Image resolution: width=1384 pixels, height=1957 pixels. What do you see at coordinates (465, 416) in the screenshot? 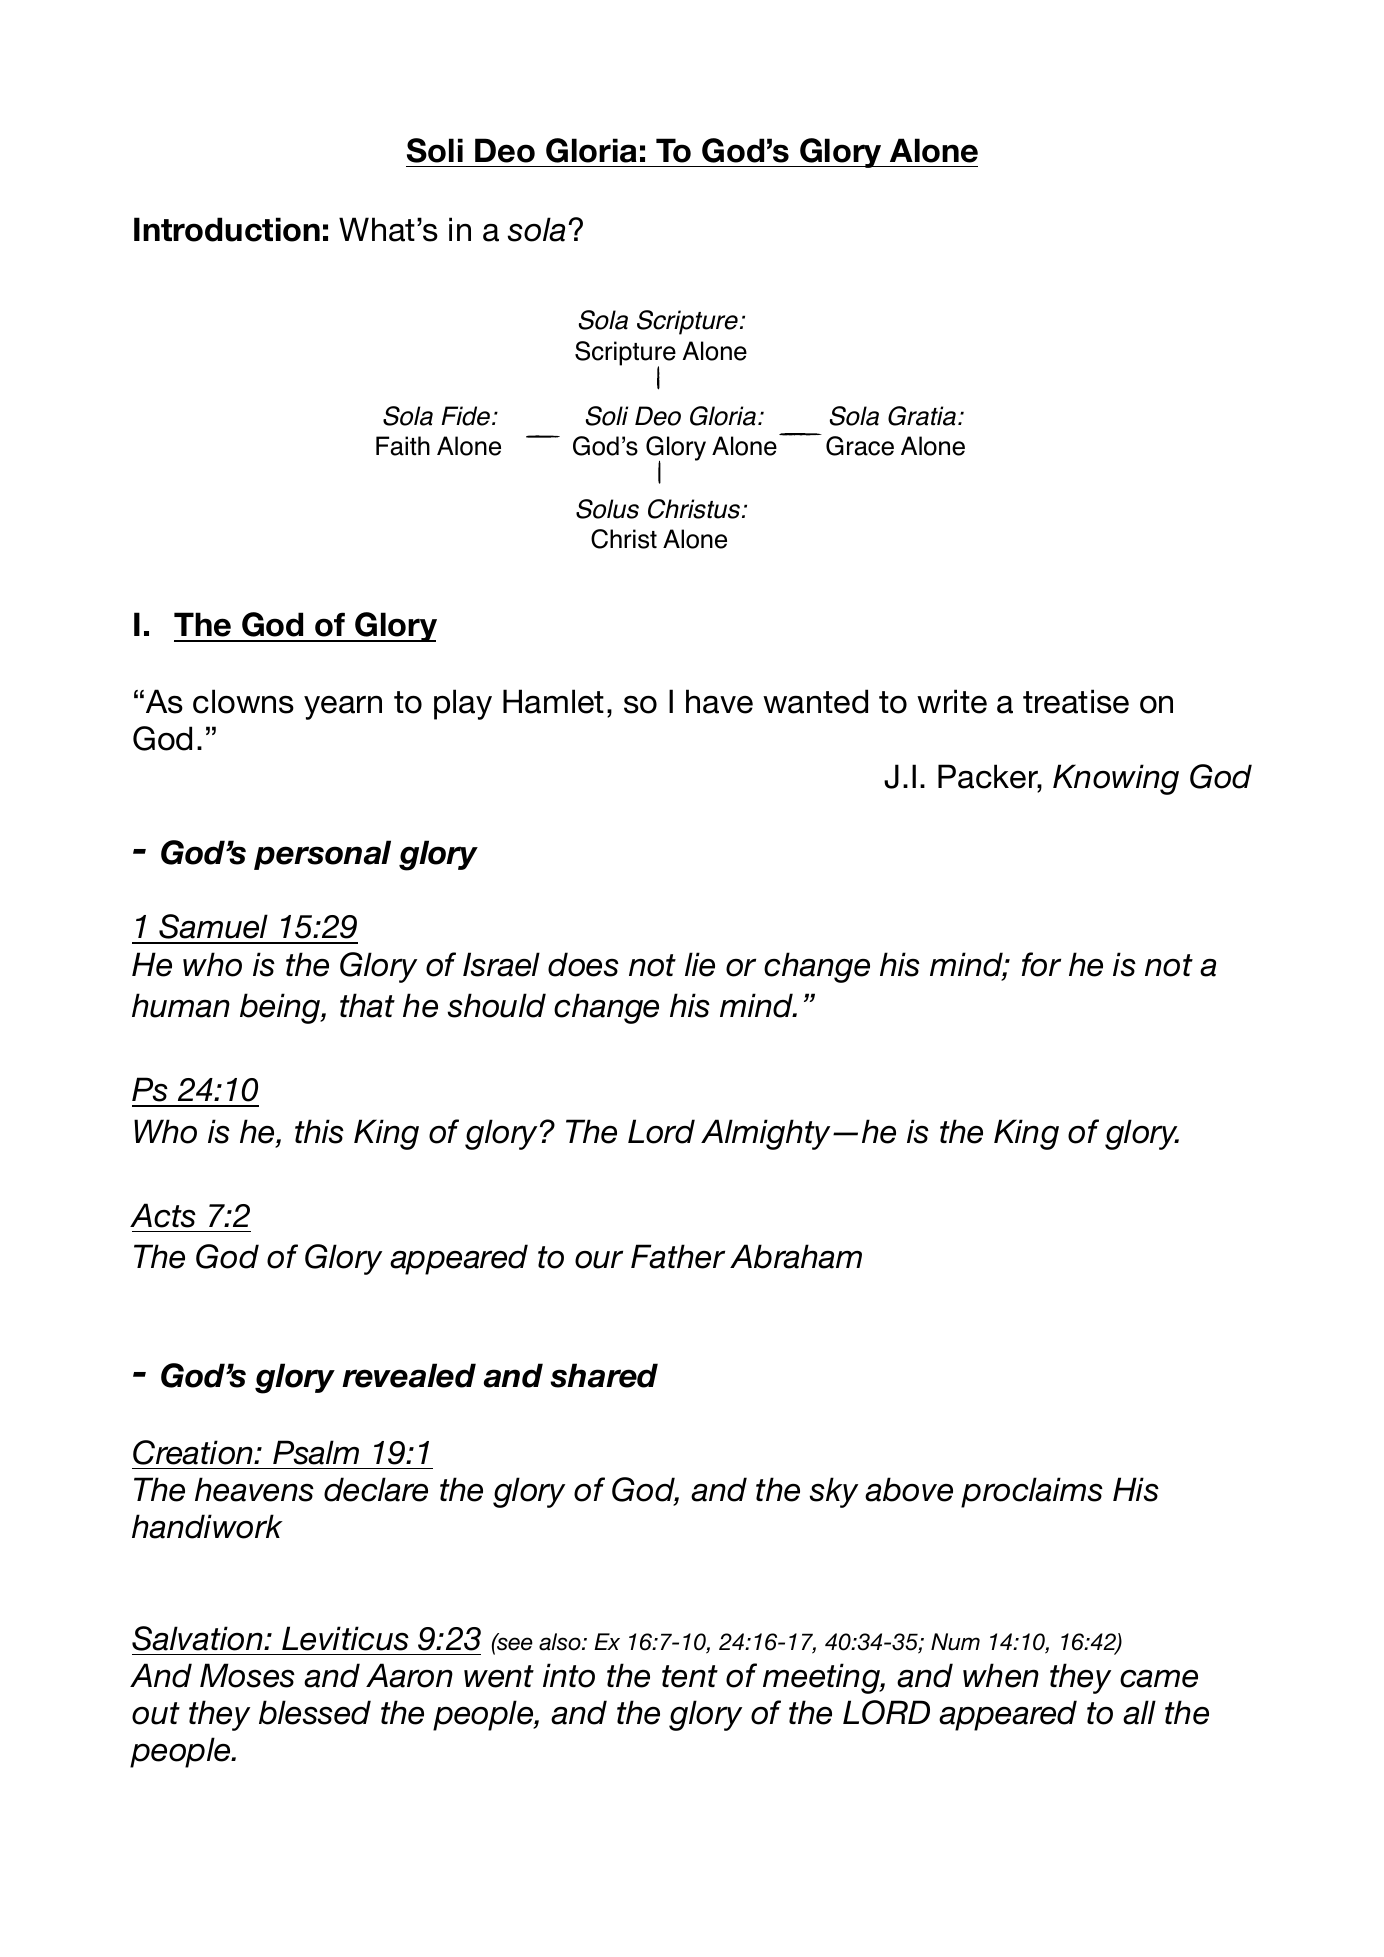
I see `Fide` at bounding box center [465, 416].
